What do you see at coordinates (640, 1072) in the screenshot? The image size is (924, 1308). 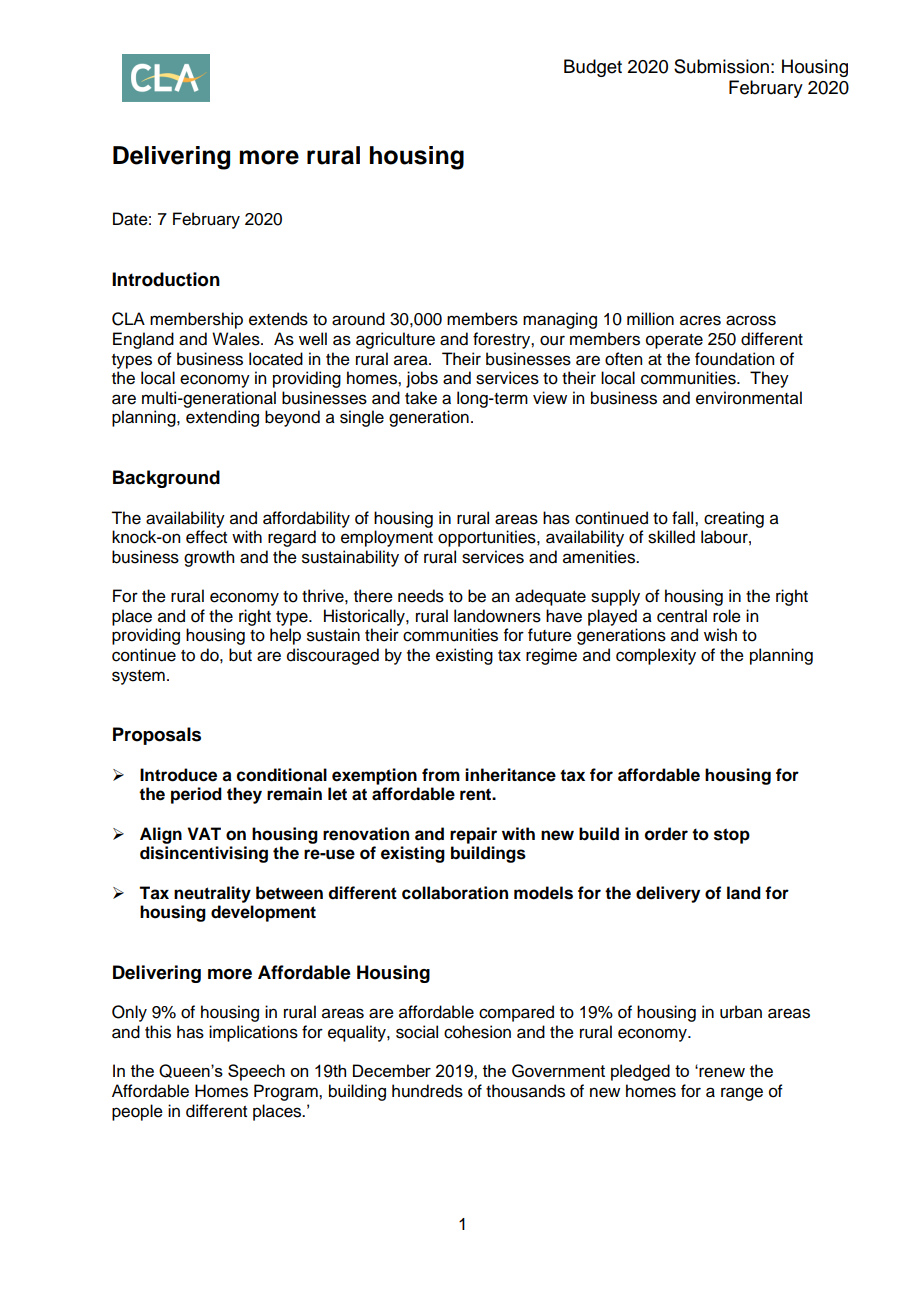 I see `pledged` at bounding box center [640, 1072].
